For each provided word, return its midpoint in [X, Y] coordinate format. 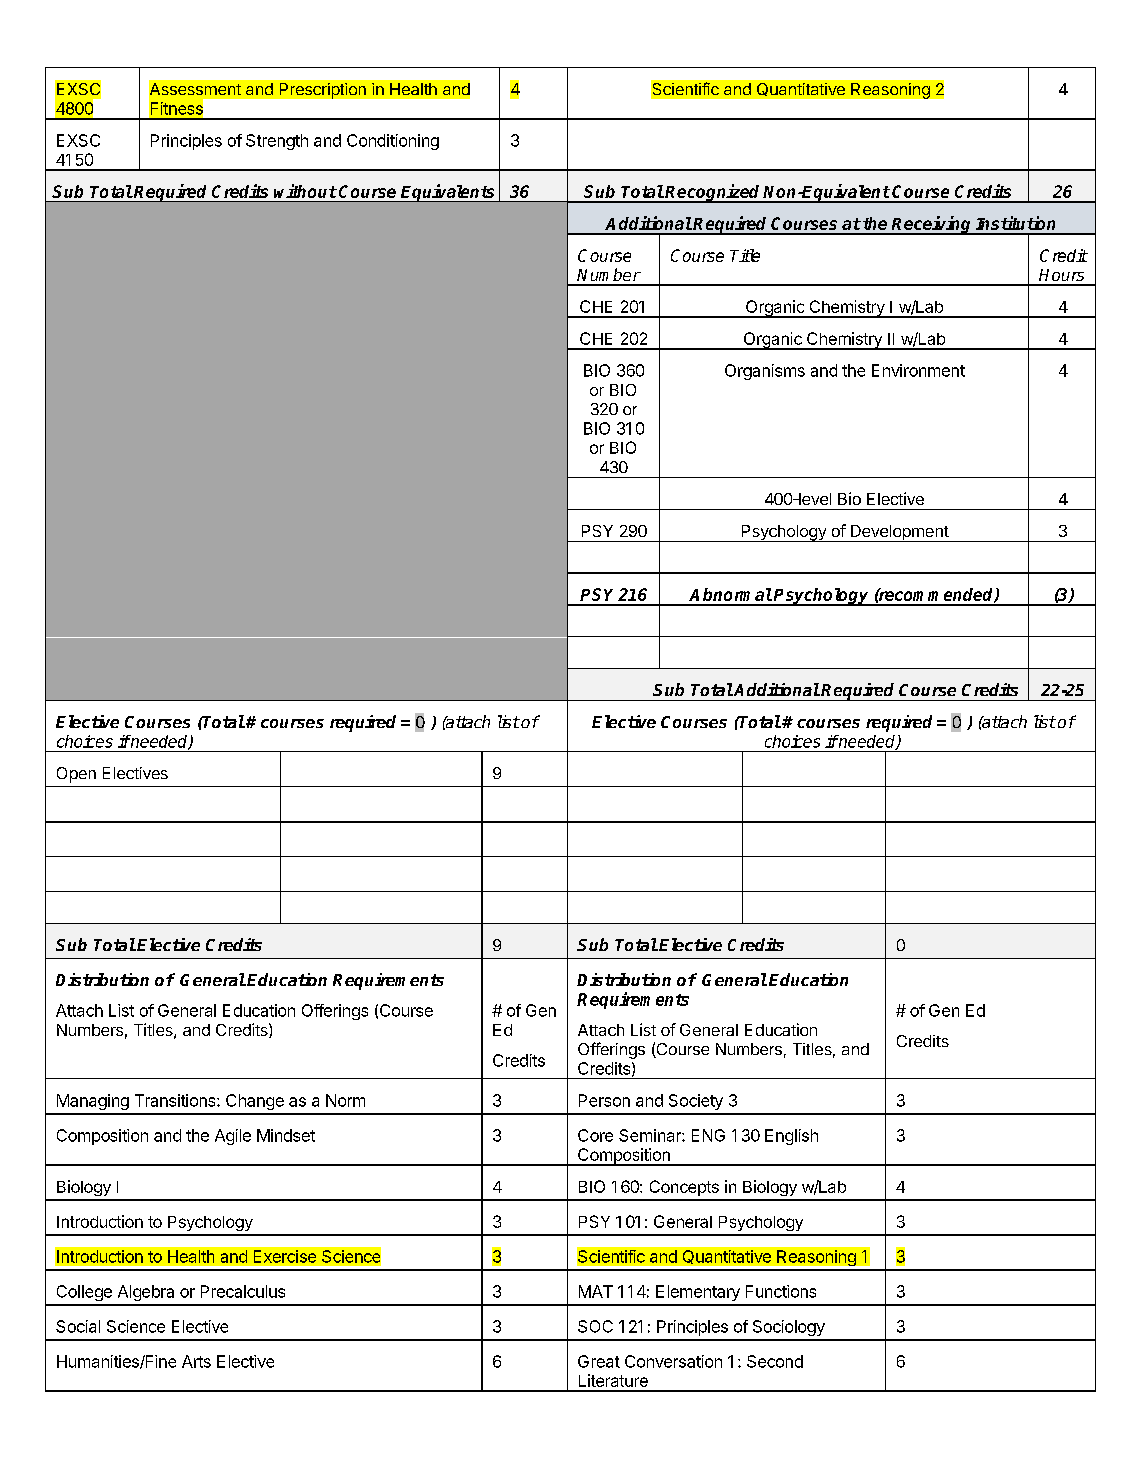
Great [599, 1361]
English [791, 1137]
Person [604, 1100]
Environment [918, 370]
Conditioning [393, 142]
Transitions [176, 1100]
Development [899, 533]
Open [76, 775]
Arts [196, 1361]
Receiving [932, 225]
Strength [277, 142]
